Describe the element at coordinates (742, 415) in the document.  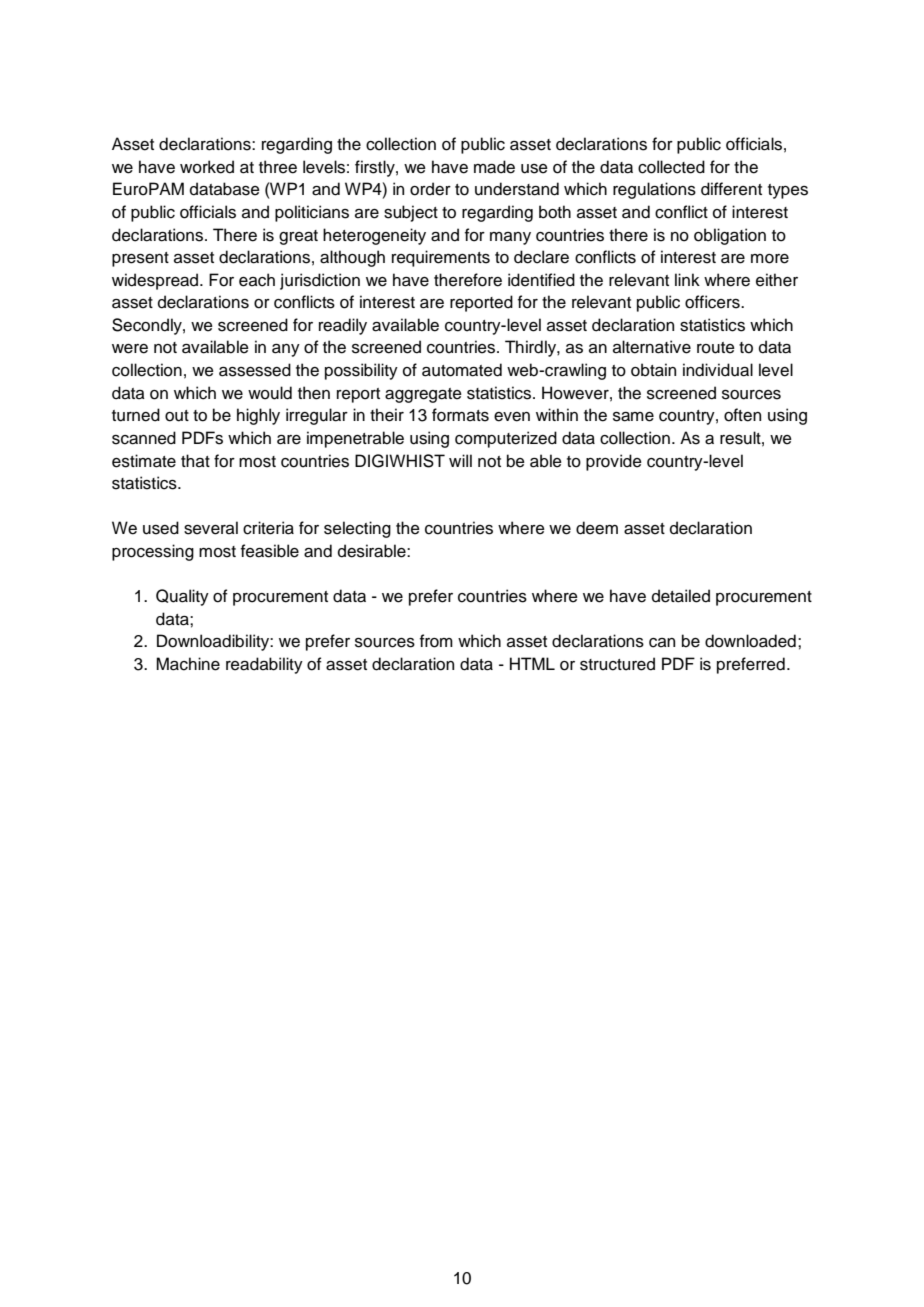
I see `often` at that location.
